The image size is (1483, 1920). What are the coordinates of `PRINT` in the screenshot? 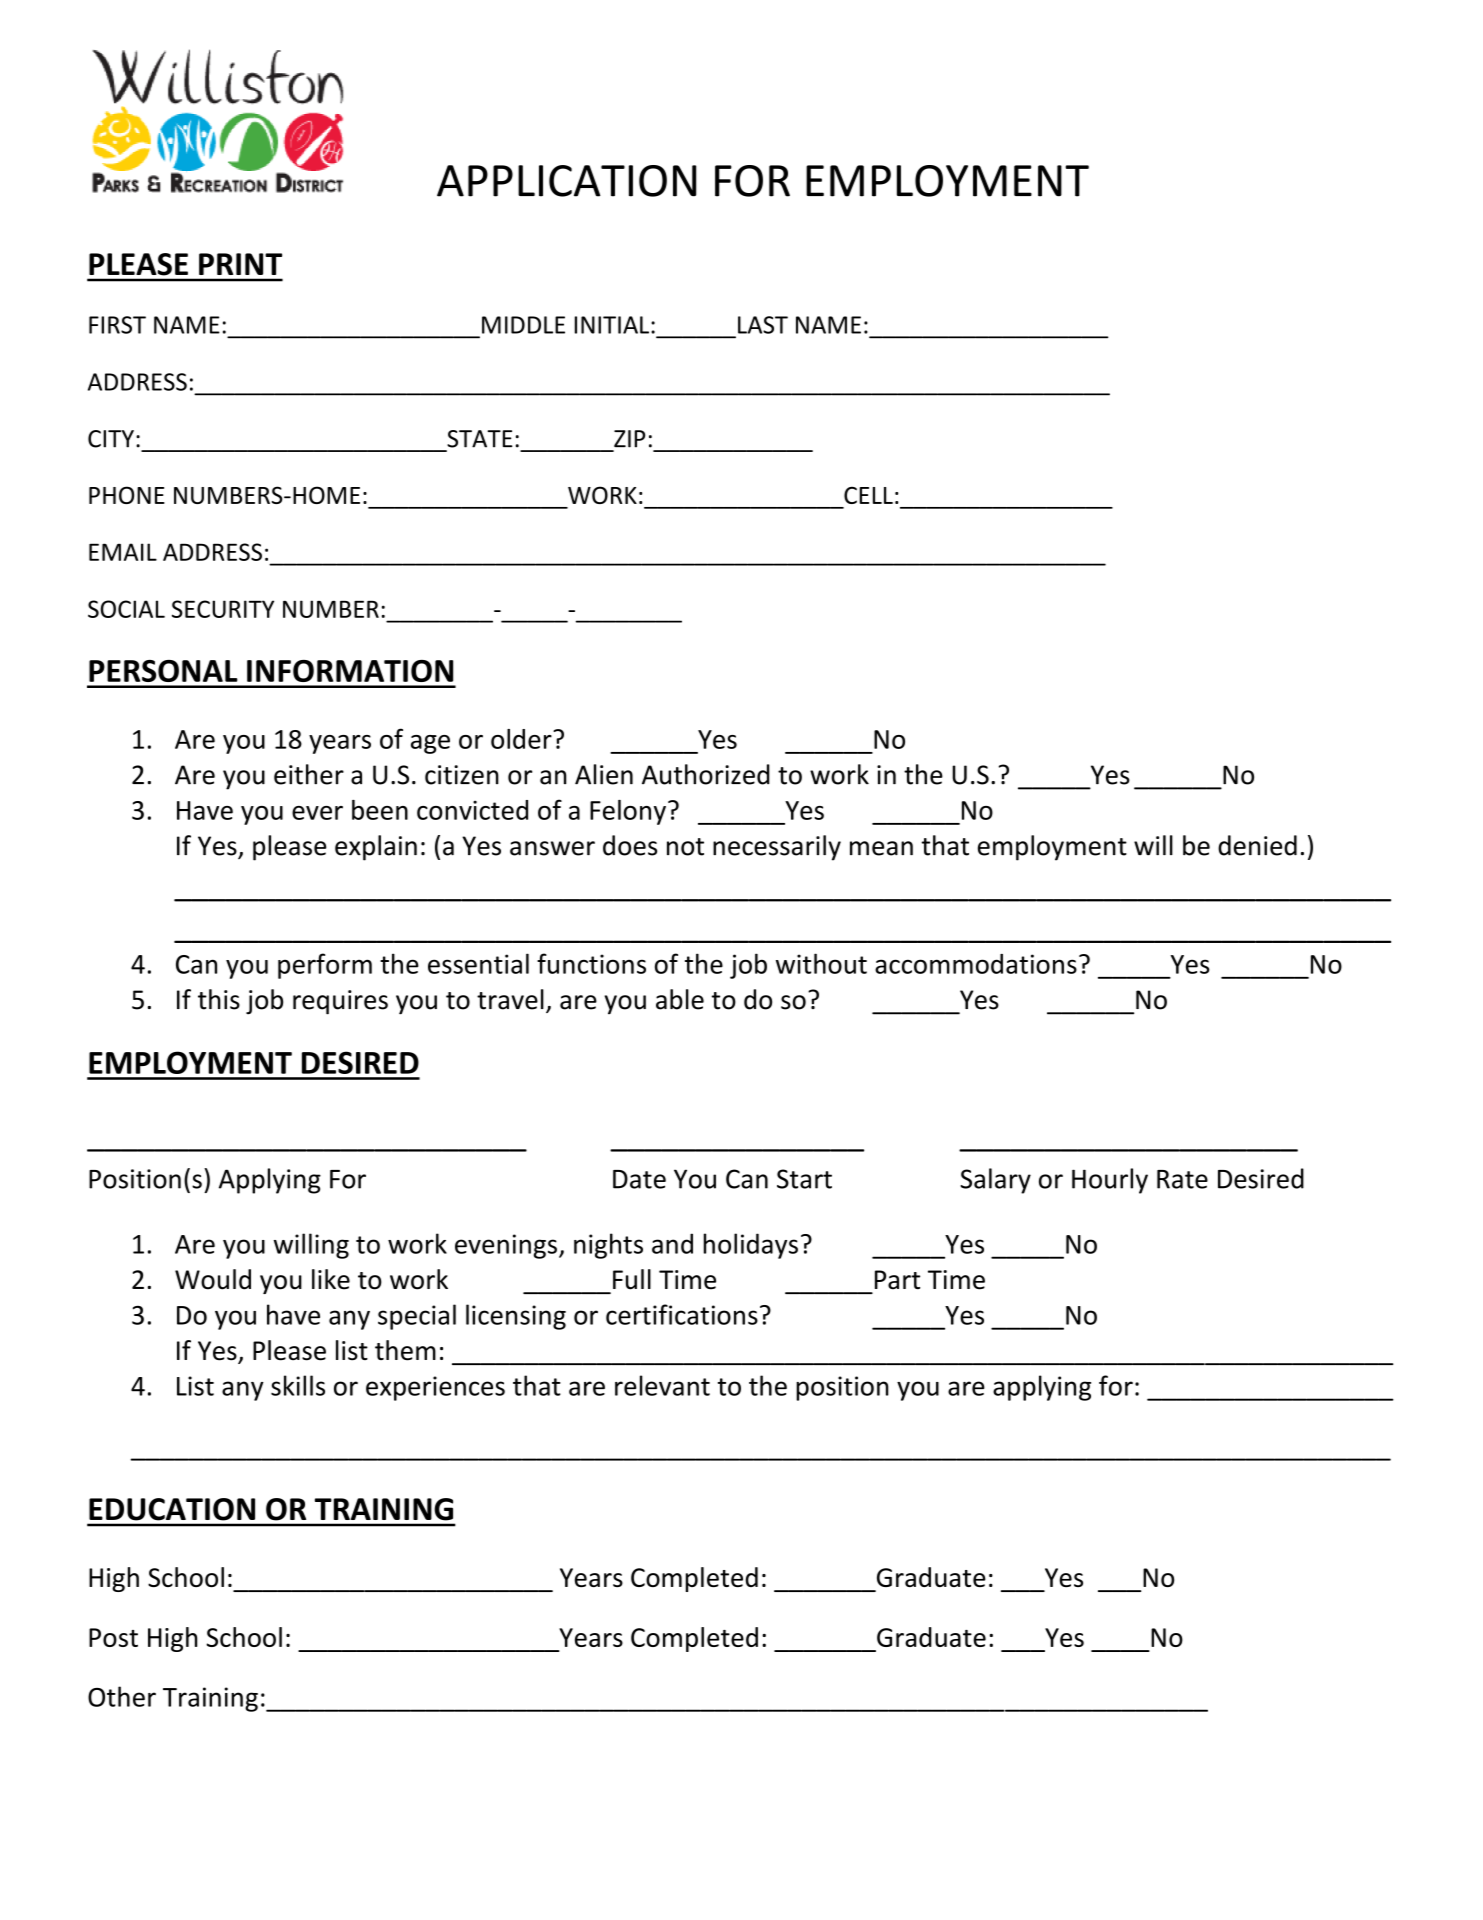 It's located at (240, 264).
